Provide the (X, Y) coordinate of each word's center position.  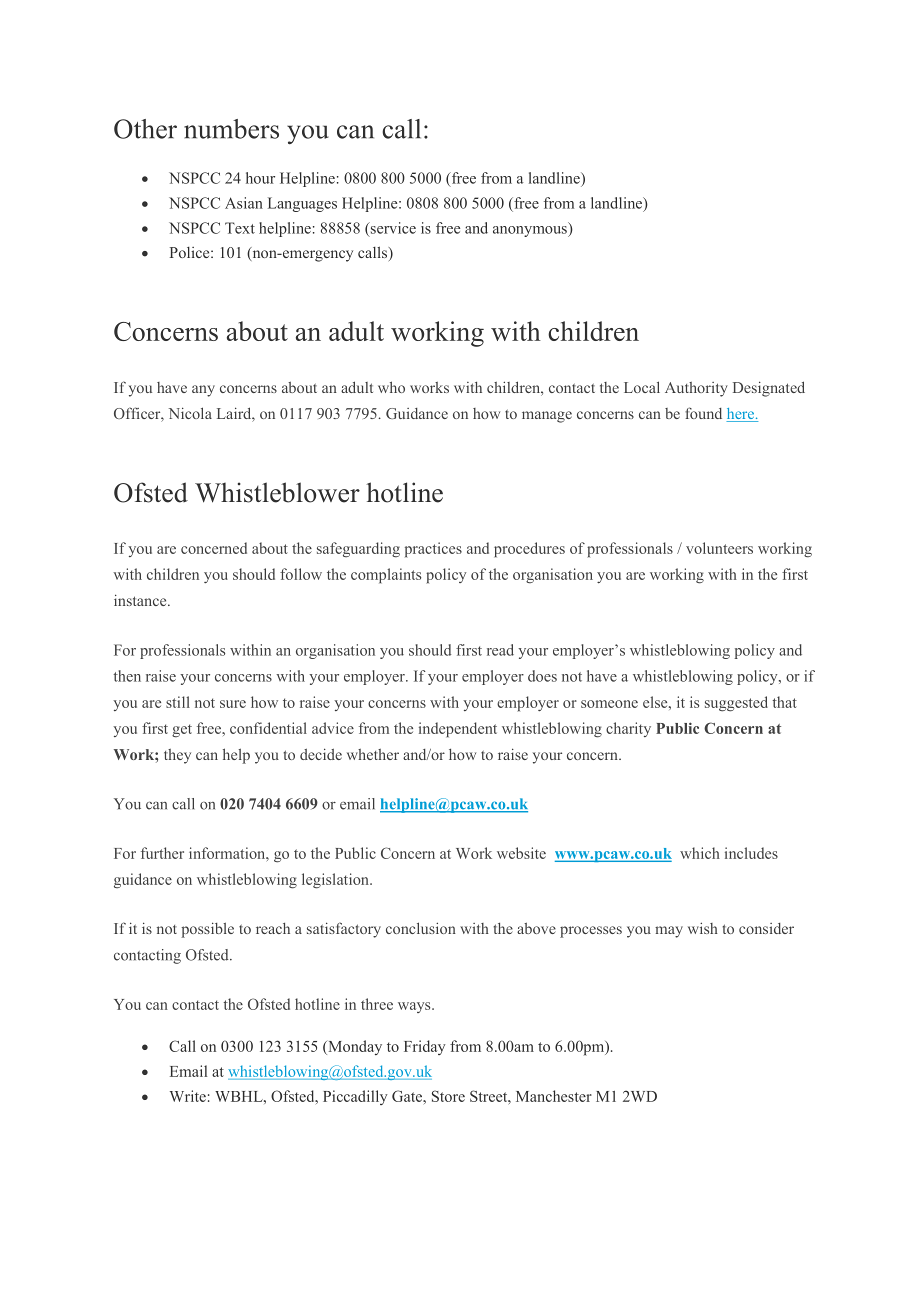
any (203, 391)
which (700, 853)
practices (433, 550)
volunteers (719, 548)
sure (233, 704)
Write (188, 1096)
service (392, 229)
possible (207, 930)
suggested (736, 704)
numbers (231, 129)
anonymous (531, 231)
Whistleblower (277, 492)
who (391, 387)
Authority (696, 389)
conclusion (421, 928)
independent (458, 730)
